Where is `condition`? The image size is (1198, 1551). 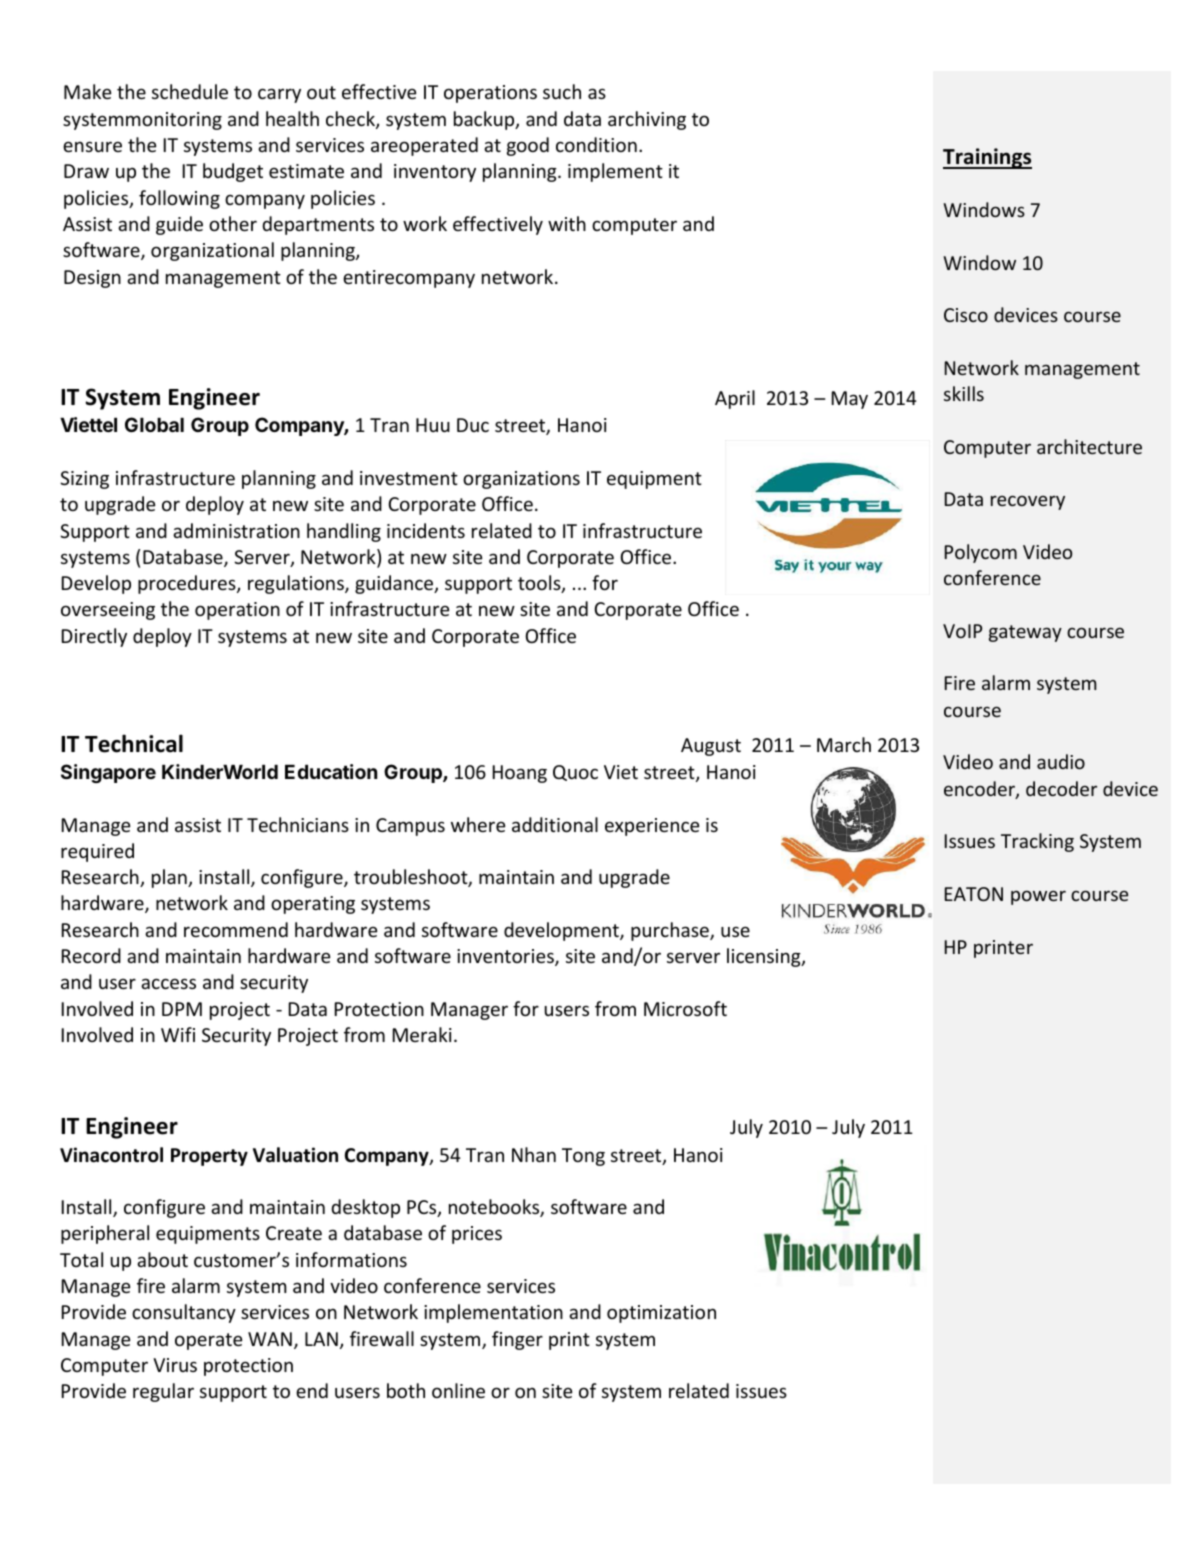 condition is located at coordinates (596, 144).
